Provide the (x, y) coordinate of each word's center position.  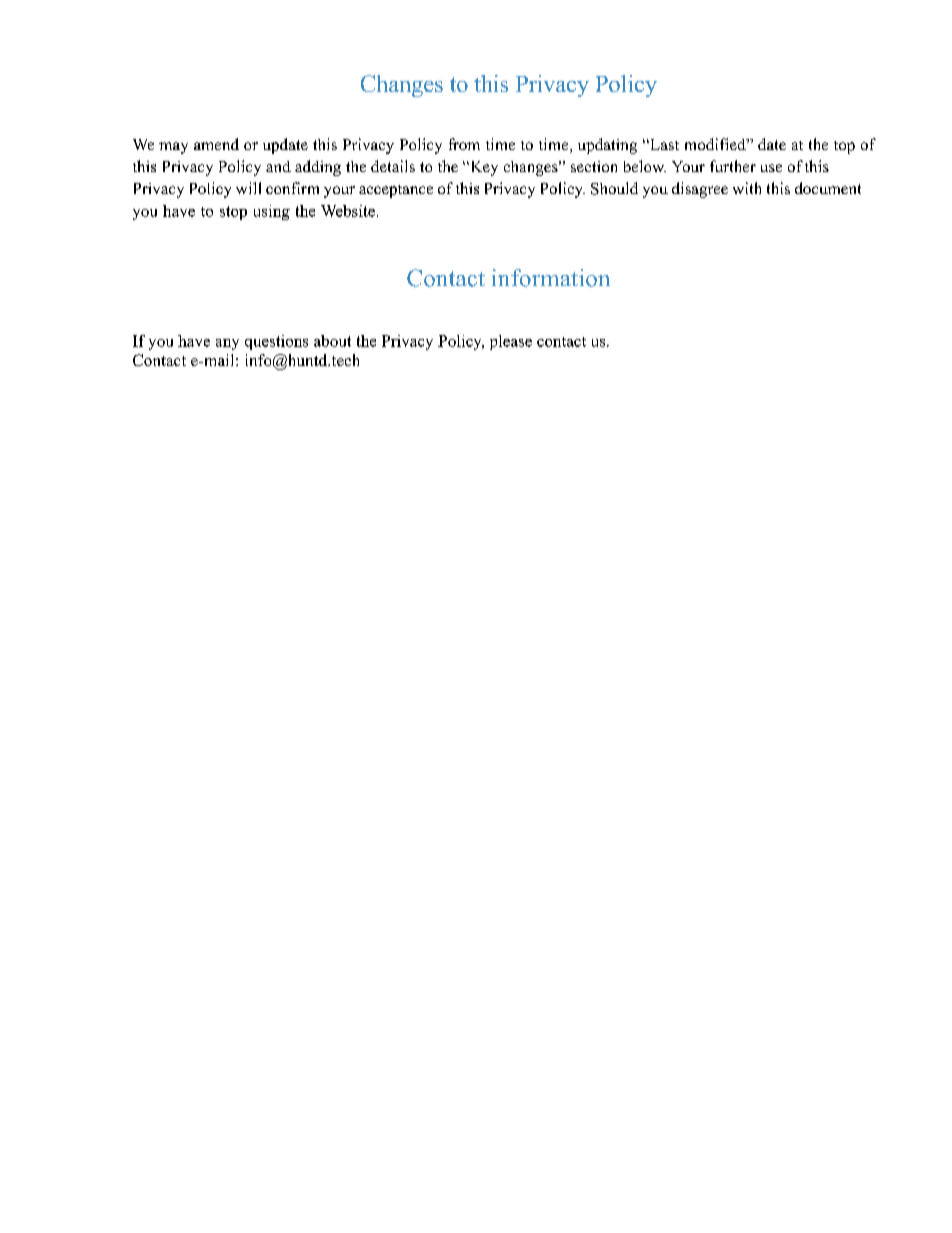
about (332, 341)
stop (233, 213)
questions (276, 342)
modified (716, 144)
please (511, 342)
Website (348, 211)
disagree (700, 190)
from (464, 144)
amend (216, 144)
